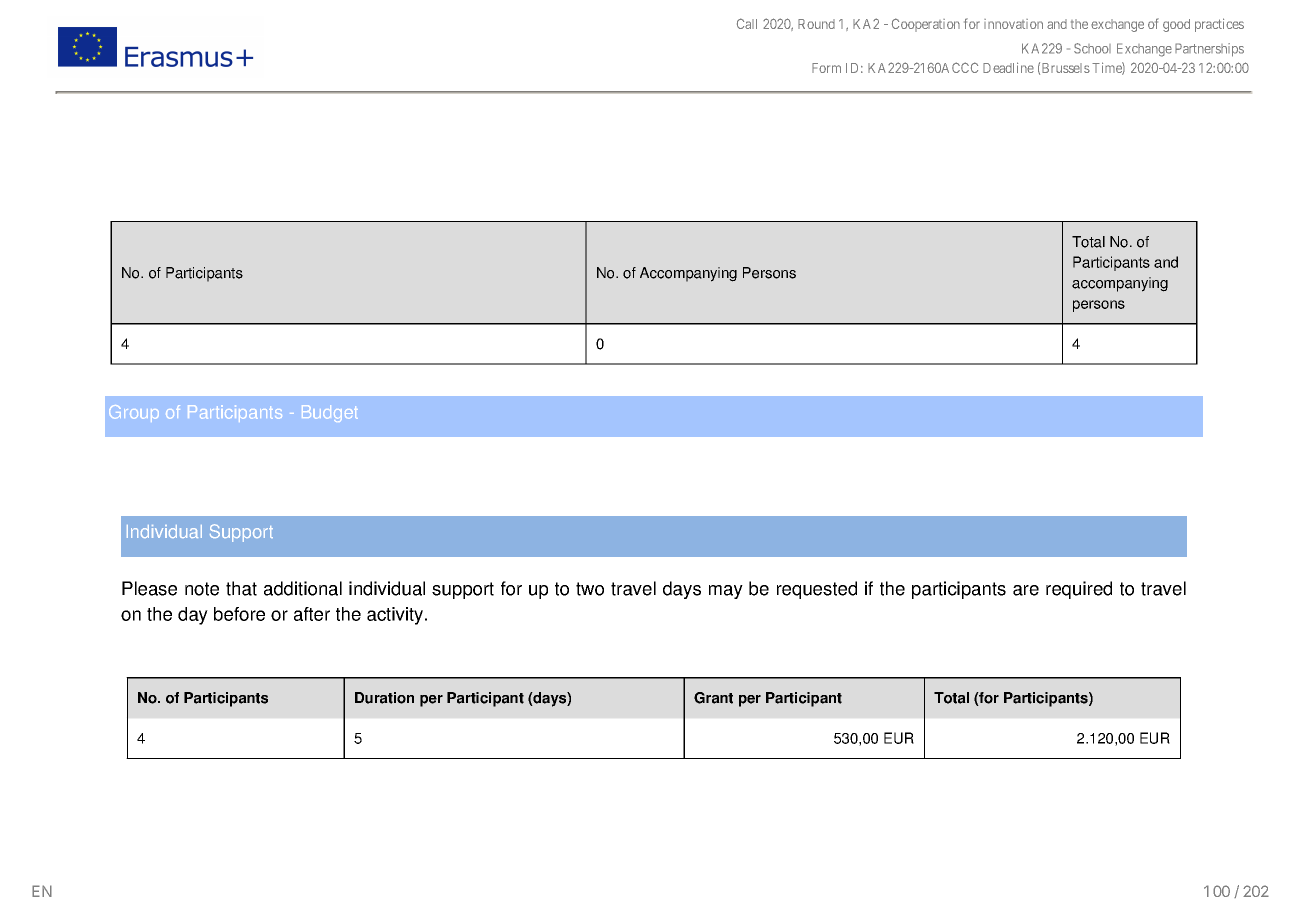 This screenshot has width=1308, height=924. Describe the element at coordinates (747, 23) in the screenshot. I see `Call` at that location.
